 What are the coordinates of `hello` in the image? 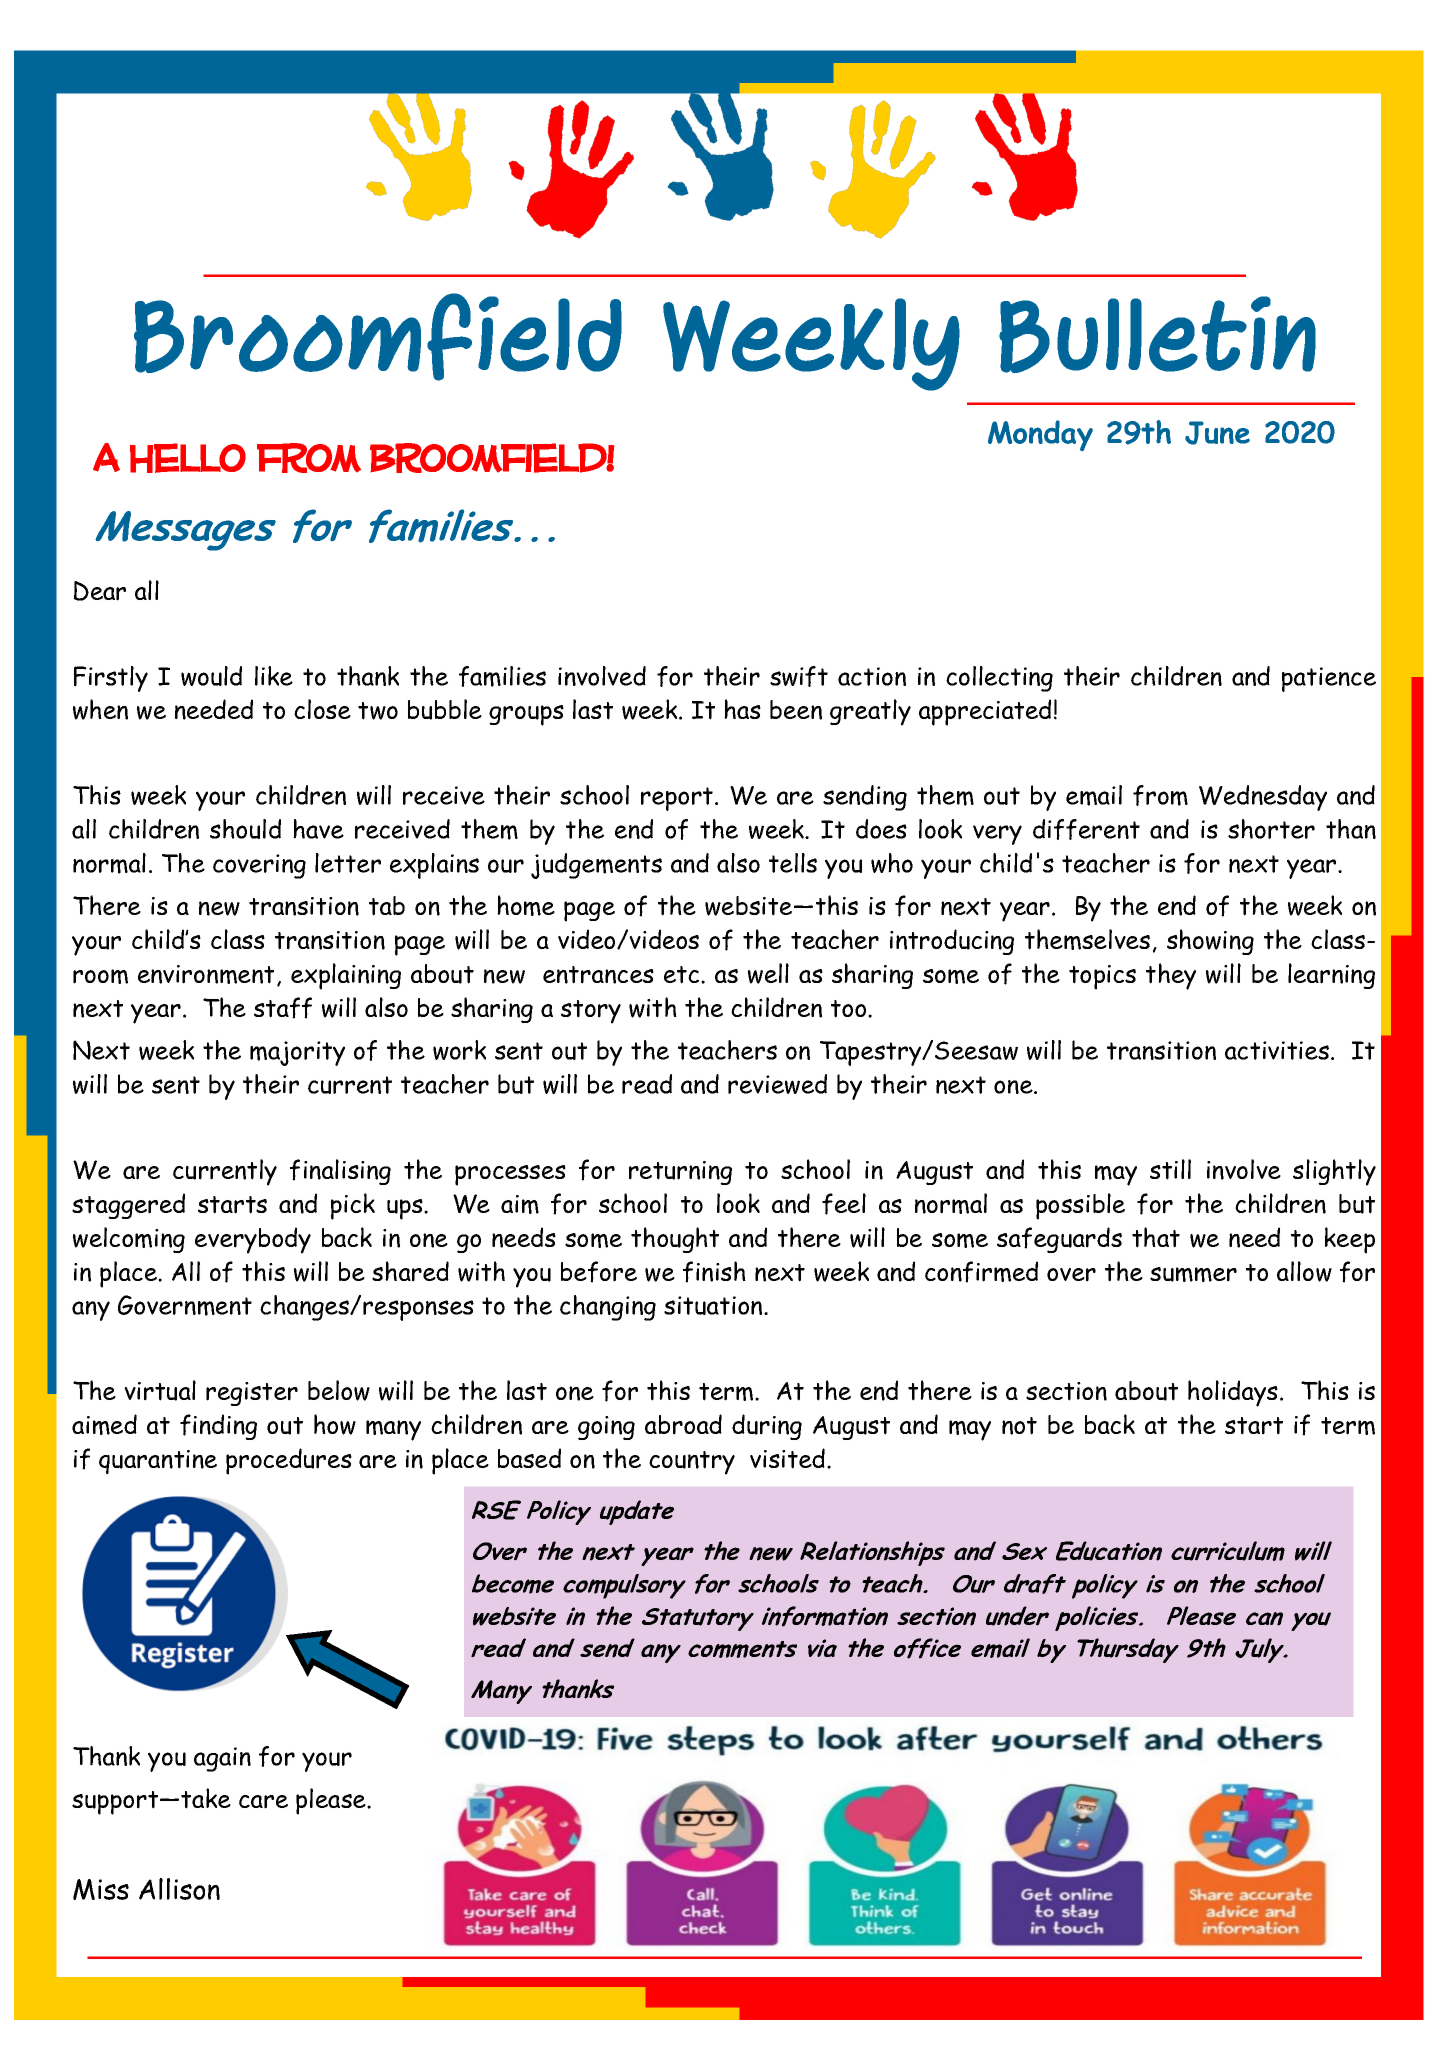 It's located at (188, 458).
